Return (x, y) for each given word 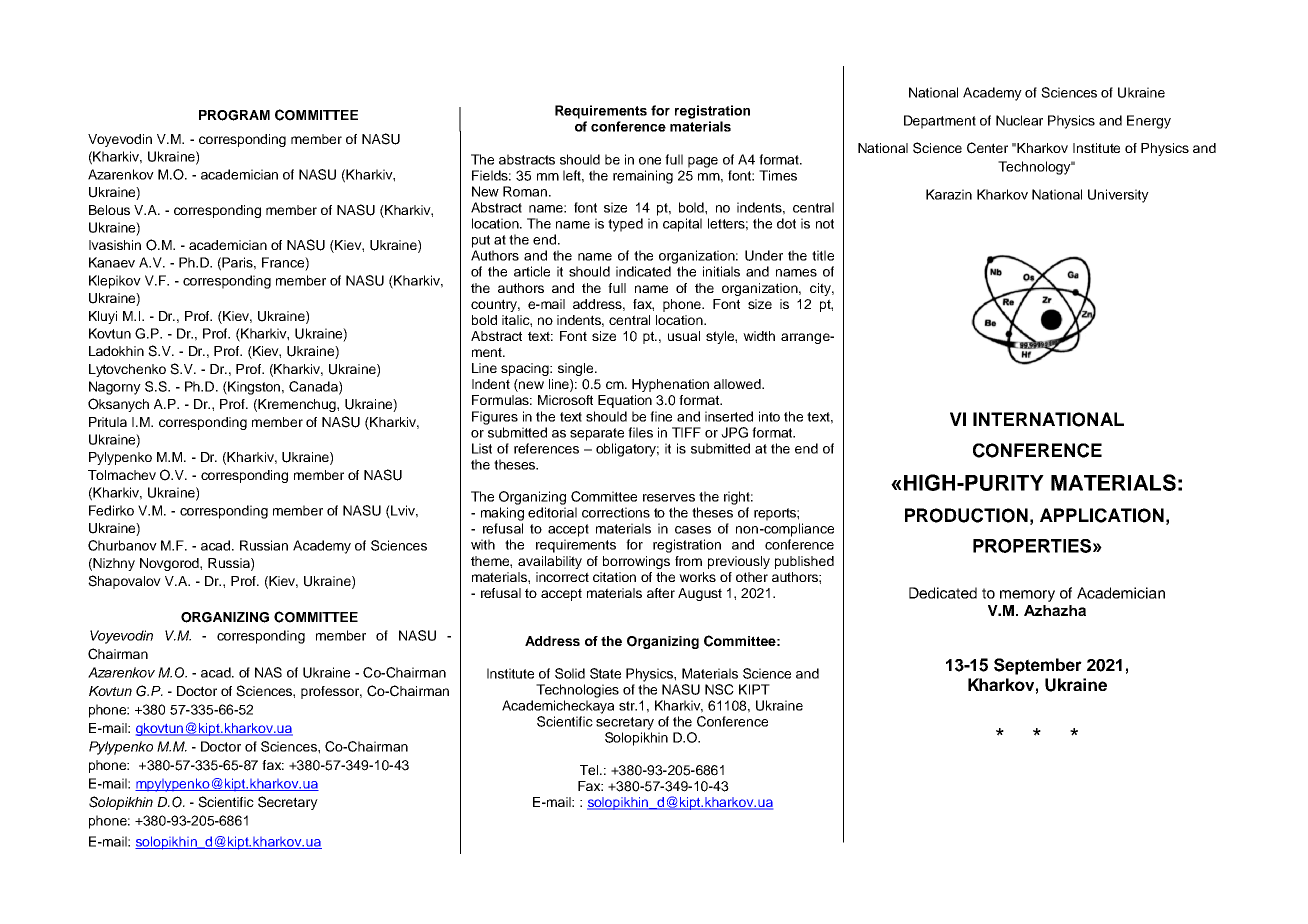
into (769, 416)
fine (661, 416)
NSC (719, 689)
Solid (570, 673)
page (703, 162)
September (1038, 666)
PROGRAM (234, 115)
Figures (495, 418)
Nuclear (1019, 120)
